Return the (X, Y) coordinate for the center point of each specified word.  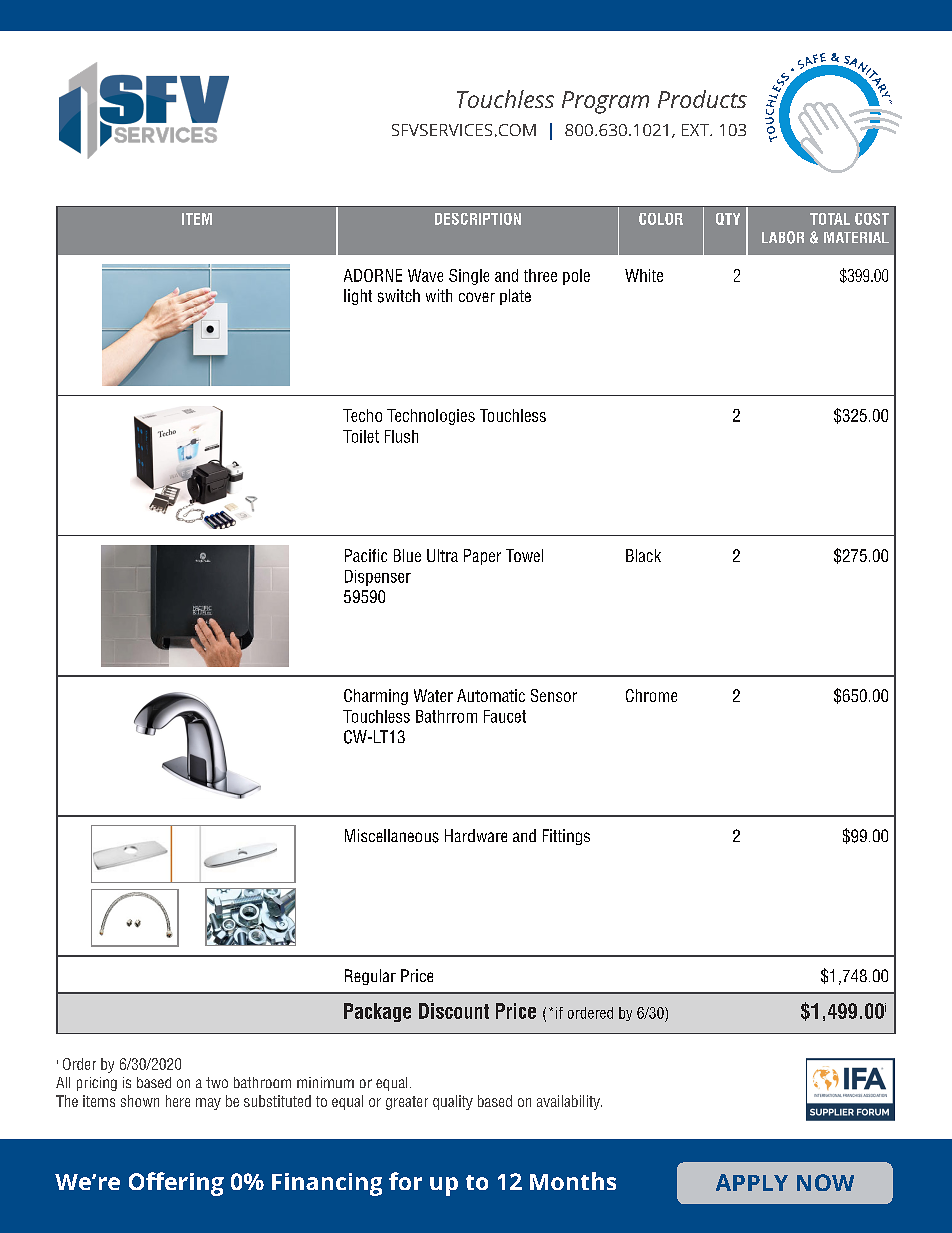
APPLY (752, 1182)
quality (453, 1102)
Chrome (651, 695)
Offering (176, 1184)
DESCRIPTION (478, 219)
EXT (696, 130)
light (358, 297)
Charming (376, 697)
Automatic (491, 695)
